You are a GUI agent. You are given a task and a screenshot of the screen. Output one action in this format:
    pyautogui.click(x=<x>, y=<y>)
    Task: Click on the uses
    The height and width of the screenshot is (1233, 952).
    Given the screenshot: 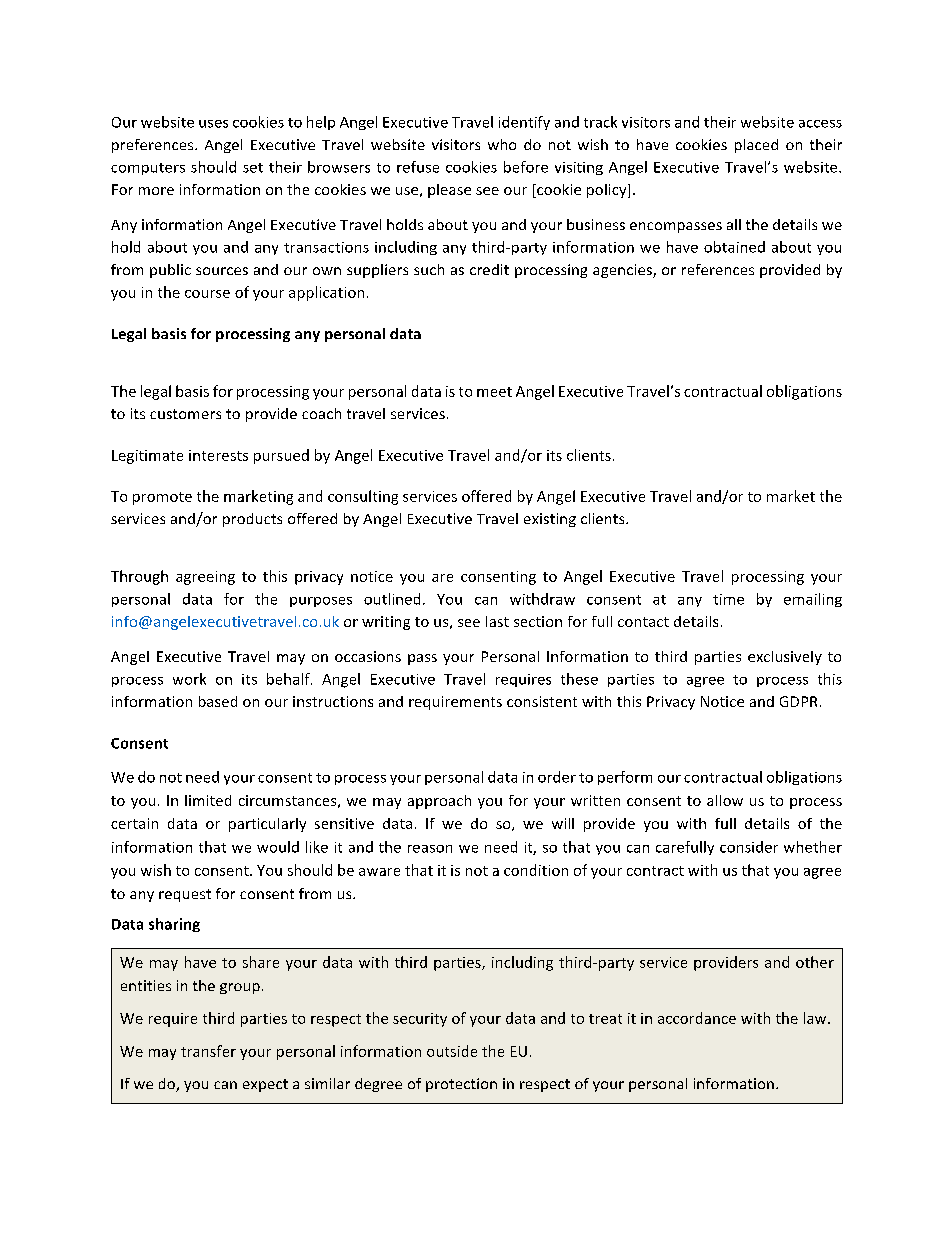 What is the action you would take?
    pyautogui.click(x=213, y=124)
